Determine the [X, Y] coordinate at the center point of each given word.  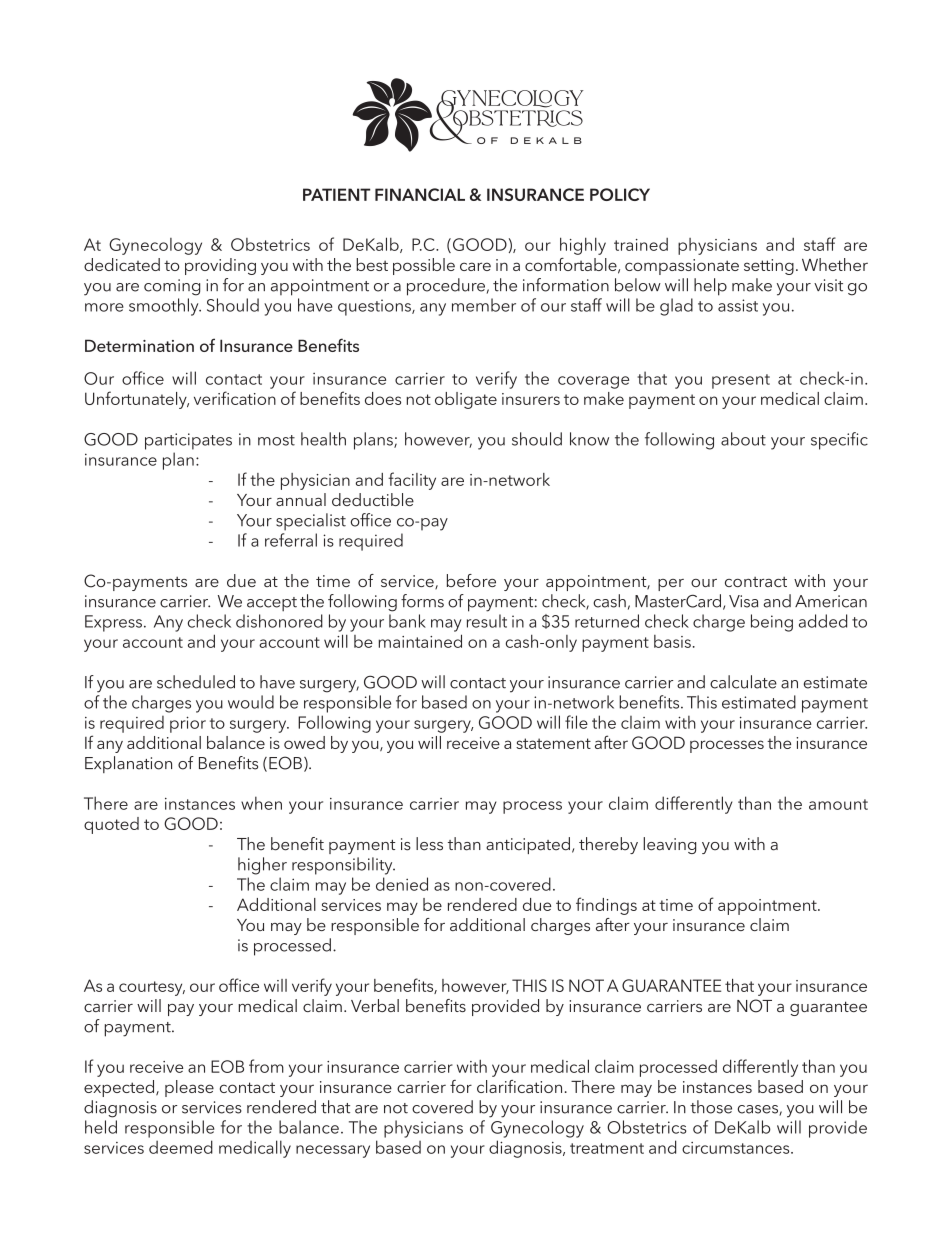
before [471, 580]
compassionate [682, 267]
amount [838, 804]
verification [235, 398]
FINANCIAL [420, 194]
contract [756, 582]
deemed [181, 1147]
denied [402, 884]
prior [188, 724]
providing [220, 266]
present [741, 381]
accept [272, 604]
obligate [466, 400]
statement [553, 743]
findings [606, 906]
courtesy [152, 988]
